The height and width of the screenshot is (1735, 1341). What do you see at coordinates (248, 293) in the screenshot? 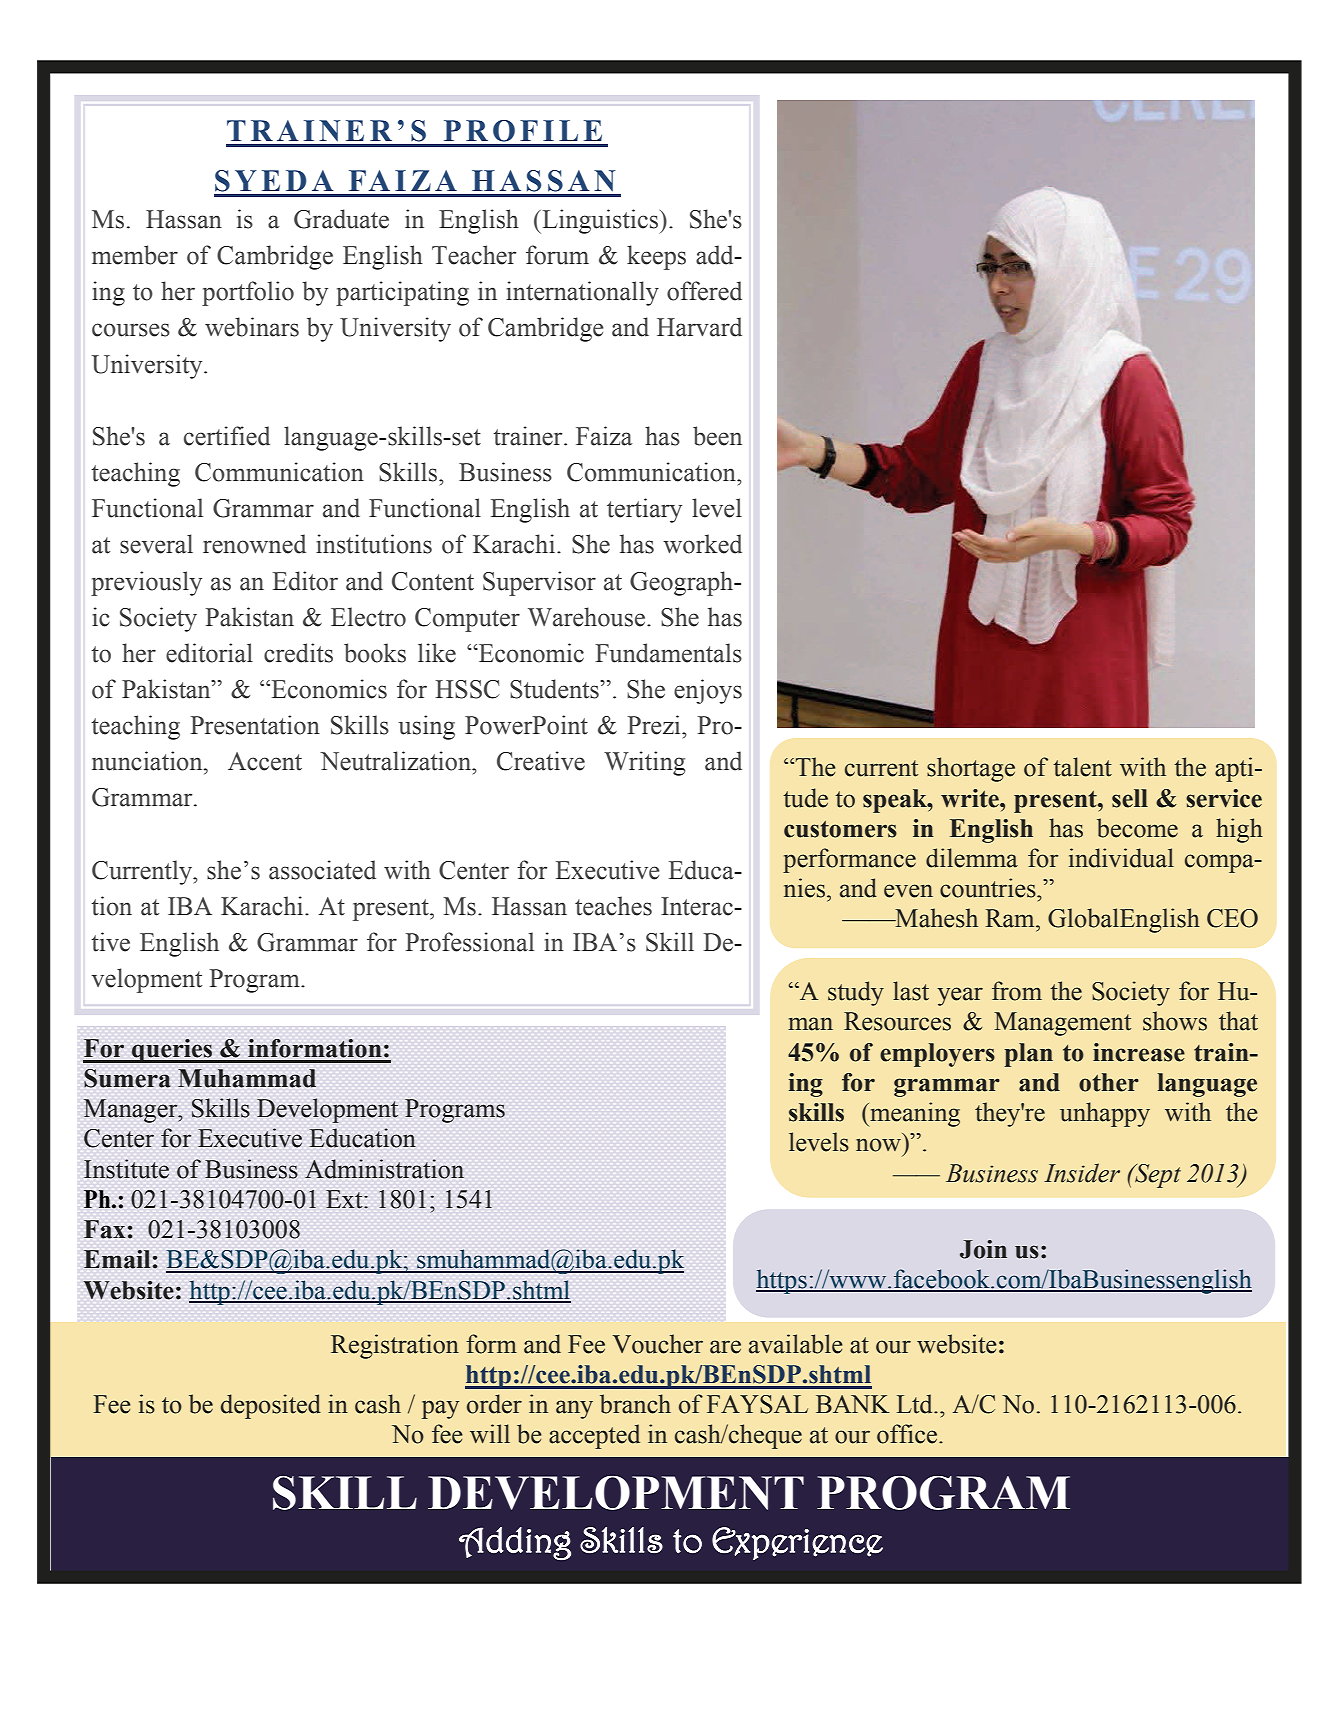
I see `portfolio` at bounding box center [248, 293].
